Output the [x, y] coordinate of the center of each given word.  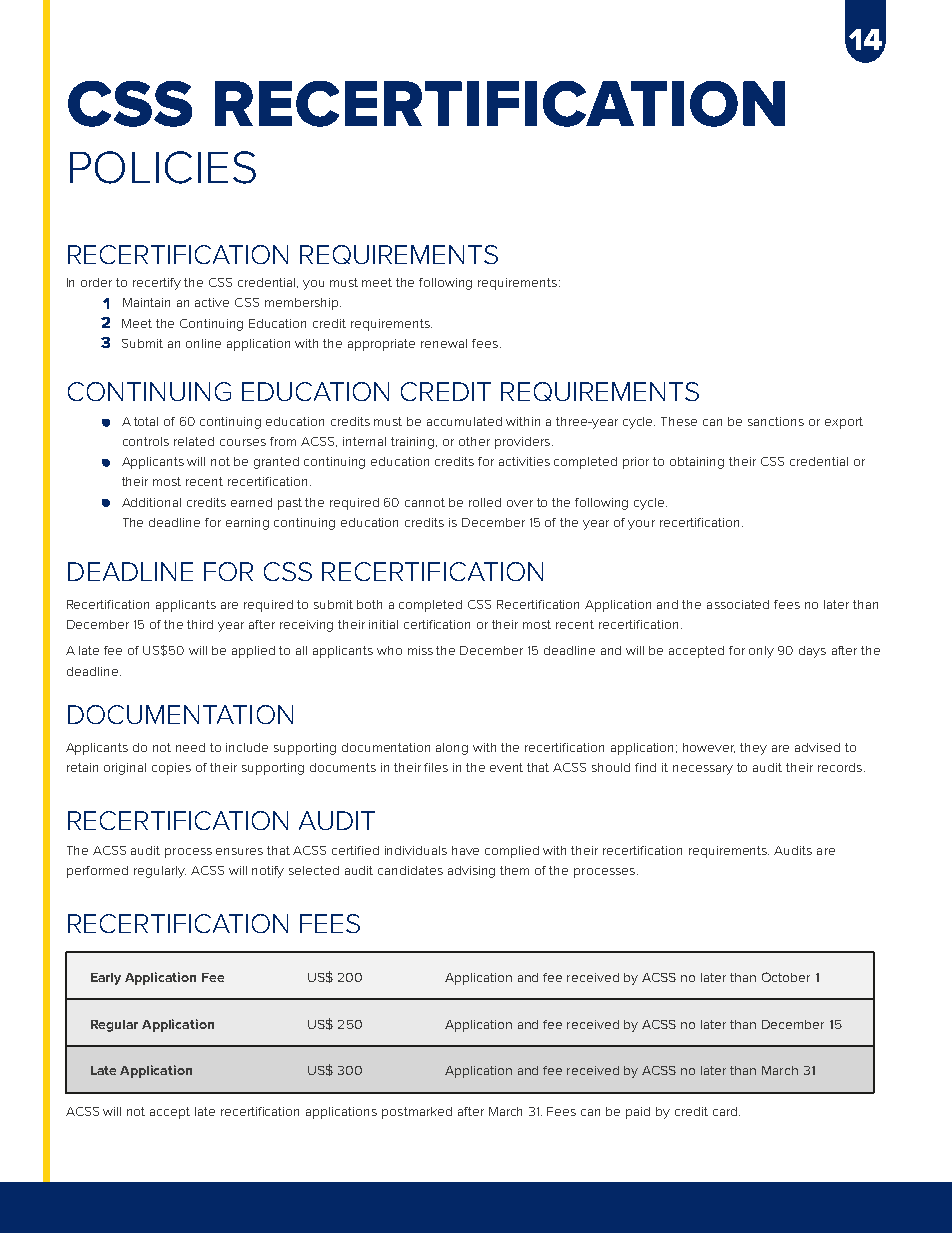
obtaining [697, 463]
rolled [485, 502]
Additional [151, 502]
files [436, 767]
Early [106, 979]
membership [303, 304]
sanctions [776, 421]
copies [171, 769]
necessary [703, 770]
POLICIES [163, 167]
